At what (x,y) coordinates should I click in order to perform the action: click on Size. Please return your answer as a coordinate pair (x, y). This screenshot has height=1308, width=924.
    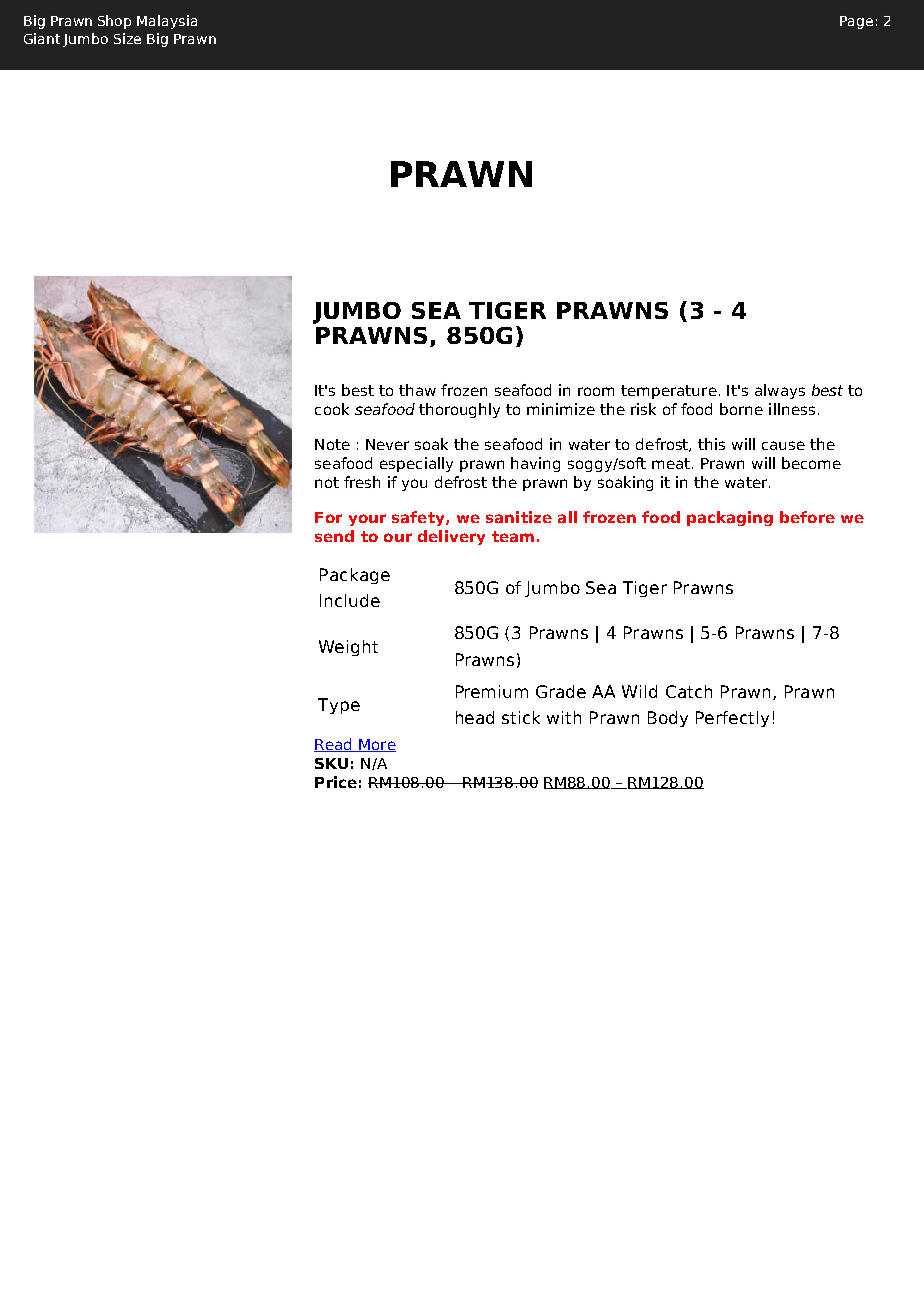
    Looking at the image, I should click on (127, 38).
